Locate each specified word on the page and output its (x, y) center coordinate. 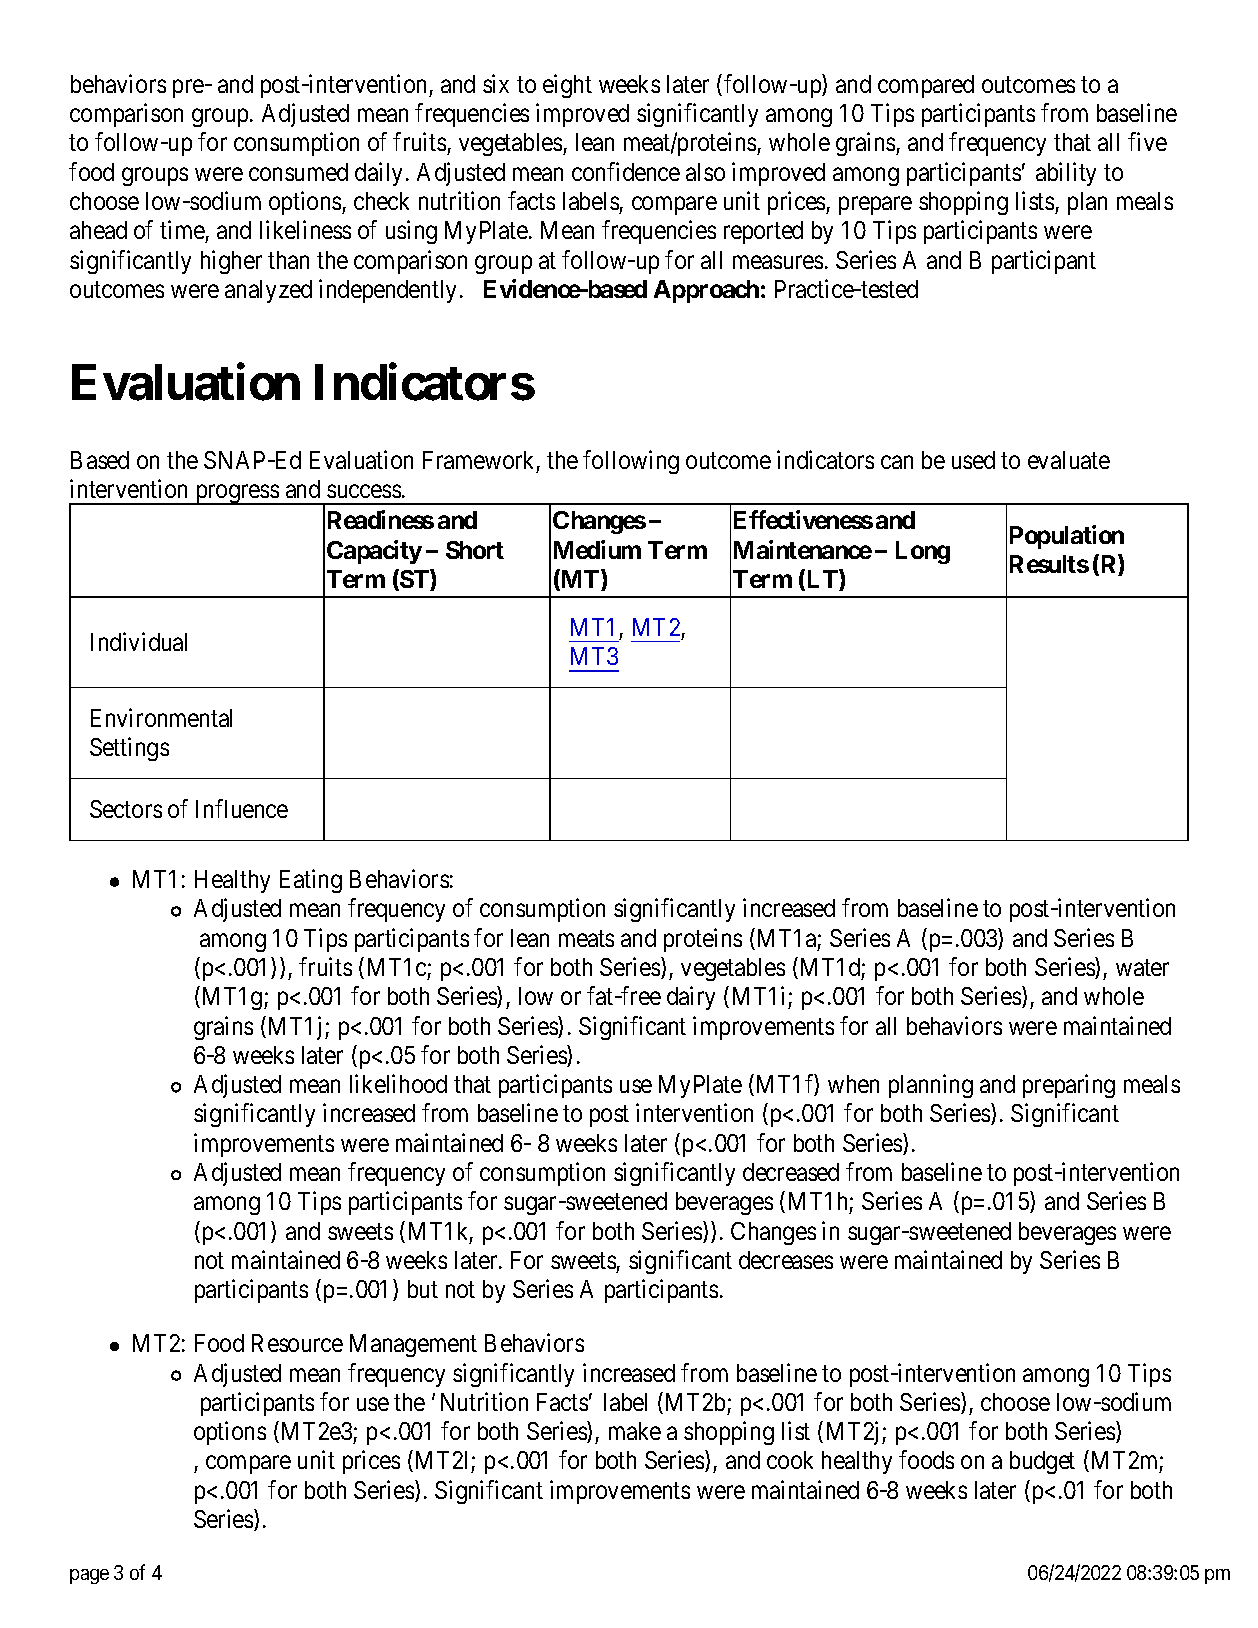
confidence (626, 171)
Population (1067, 537)
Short (475, 550)
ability (1066, 174)
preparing (1069, 1086)
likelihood (398, 1083)
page (89, 1576)
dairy (691, 998)
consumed (298, 172)
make (635, 1431)
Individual (139, 641)
